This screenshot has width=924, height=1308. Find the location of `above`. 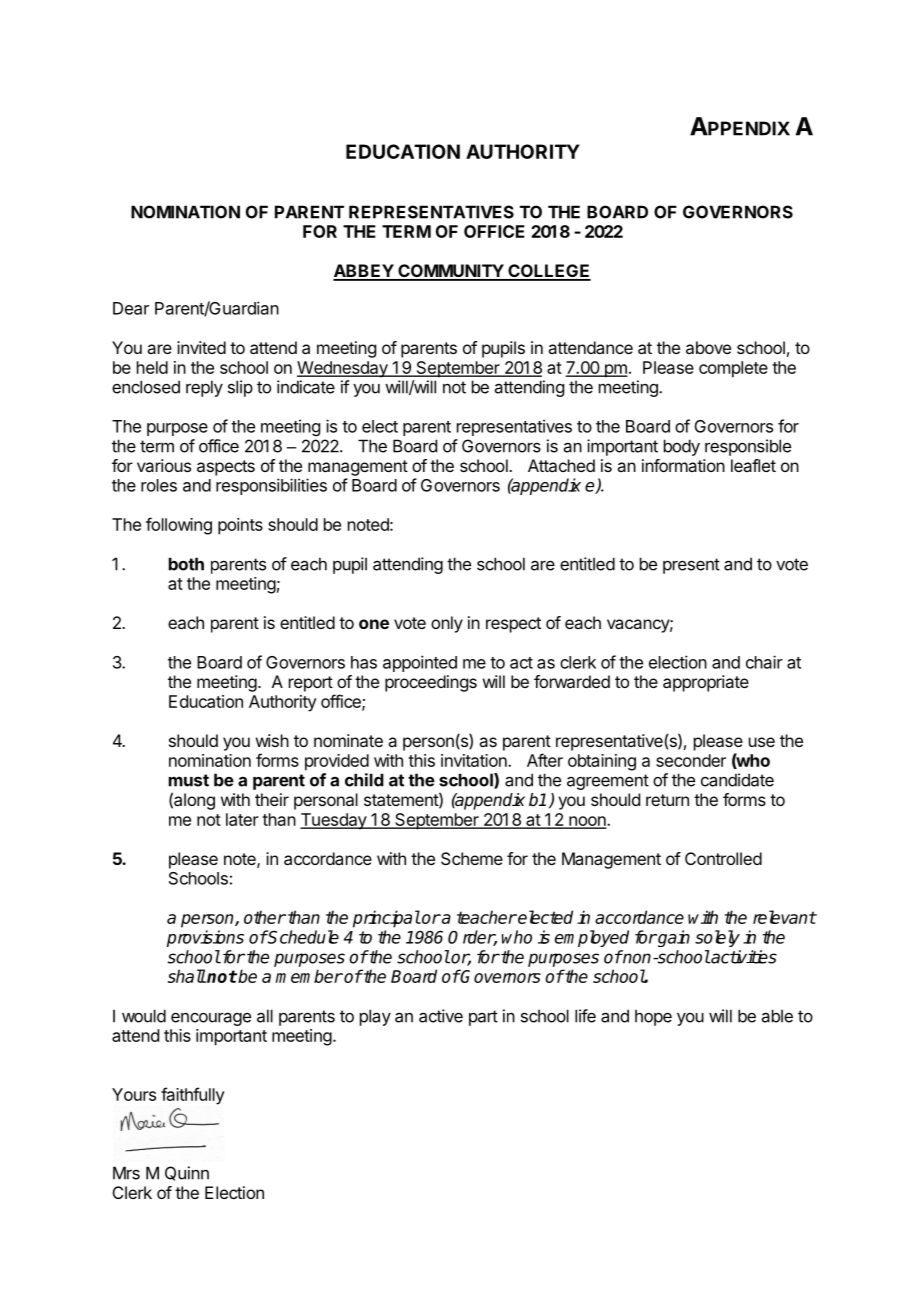

above is located at coordinates (708, 347).
